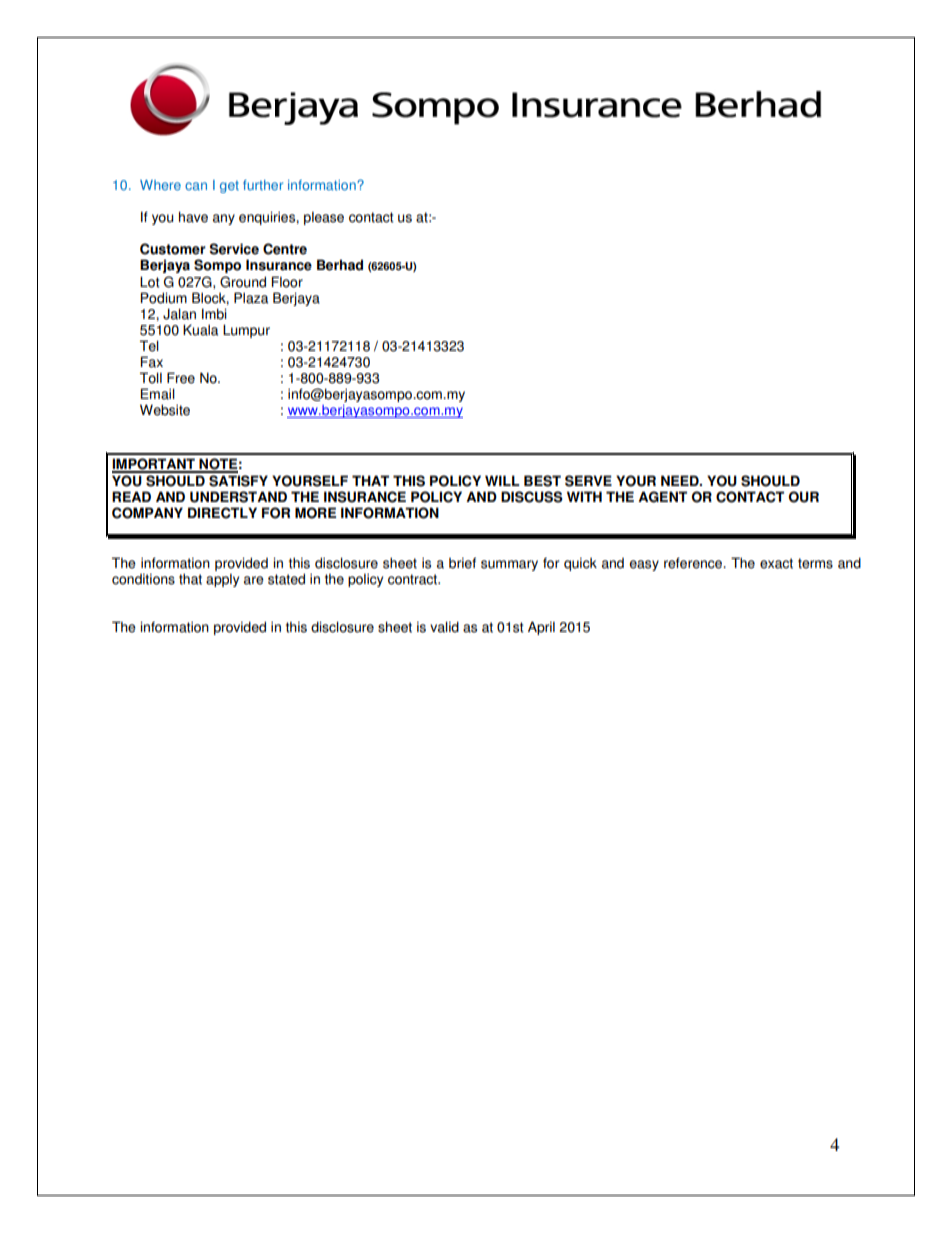 Image resolution: width=952 pixels, height=1233 pixels. I want to click on apply, so click(222, 580).
